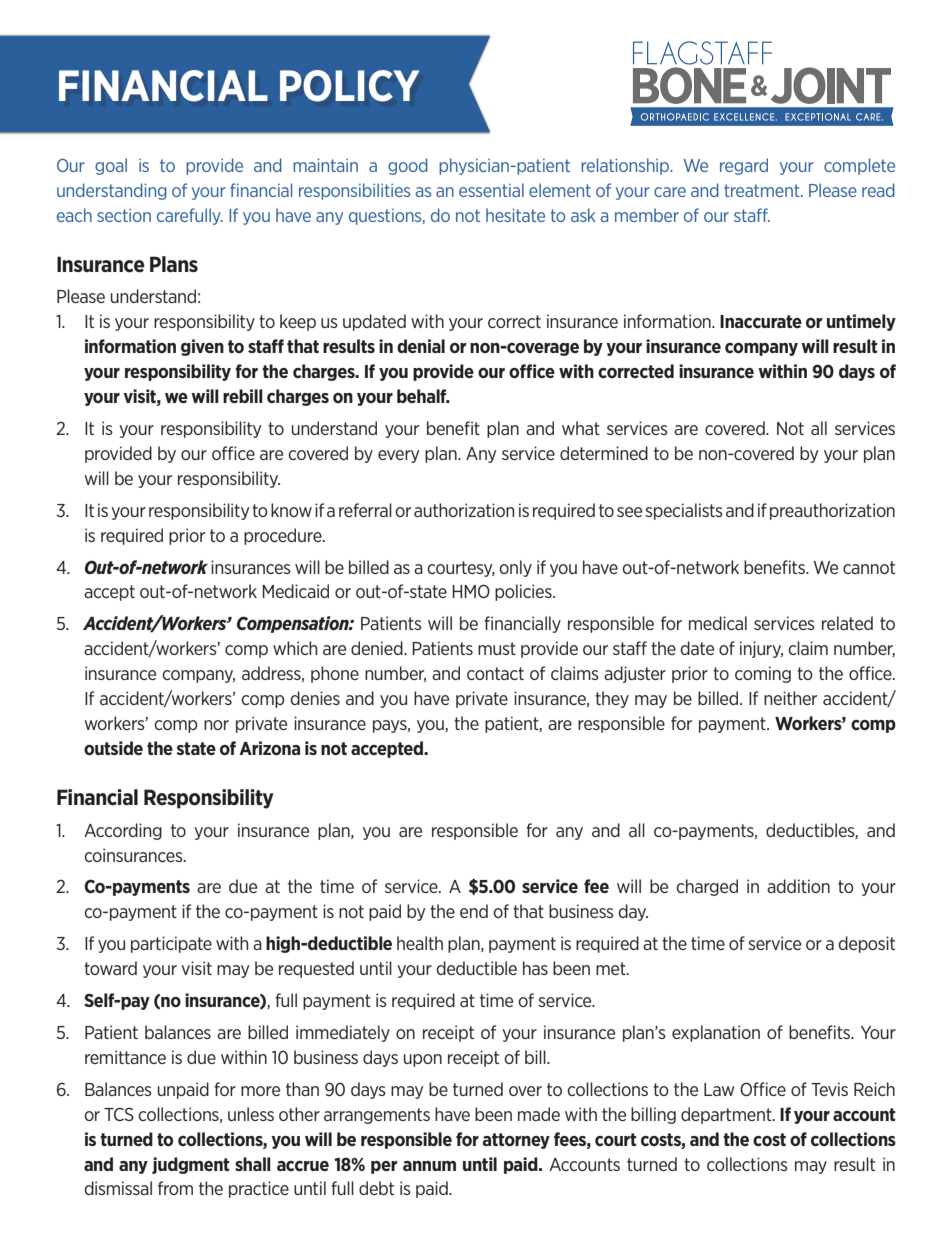 The image size is (952, 1233). What do you see at coordinates (474, 911) in the document?
I see `end` at bounding box center [474, 911].
